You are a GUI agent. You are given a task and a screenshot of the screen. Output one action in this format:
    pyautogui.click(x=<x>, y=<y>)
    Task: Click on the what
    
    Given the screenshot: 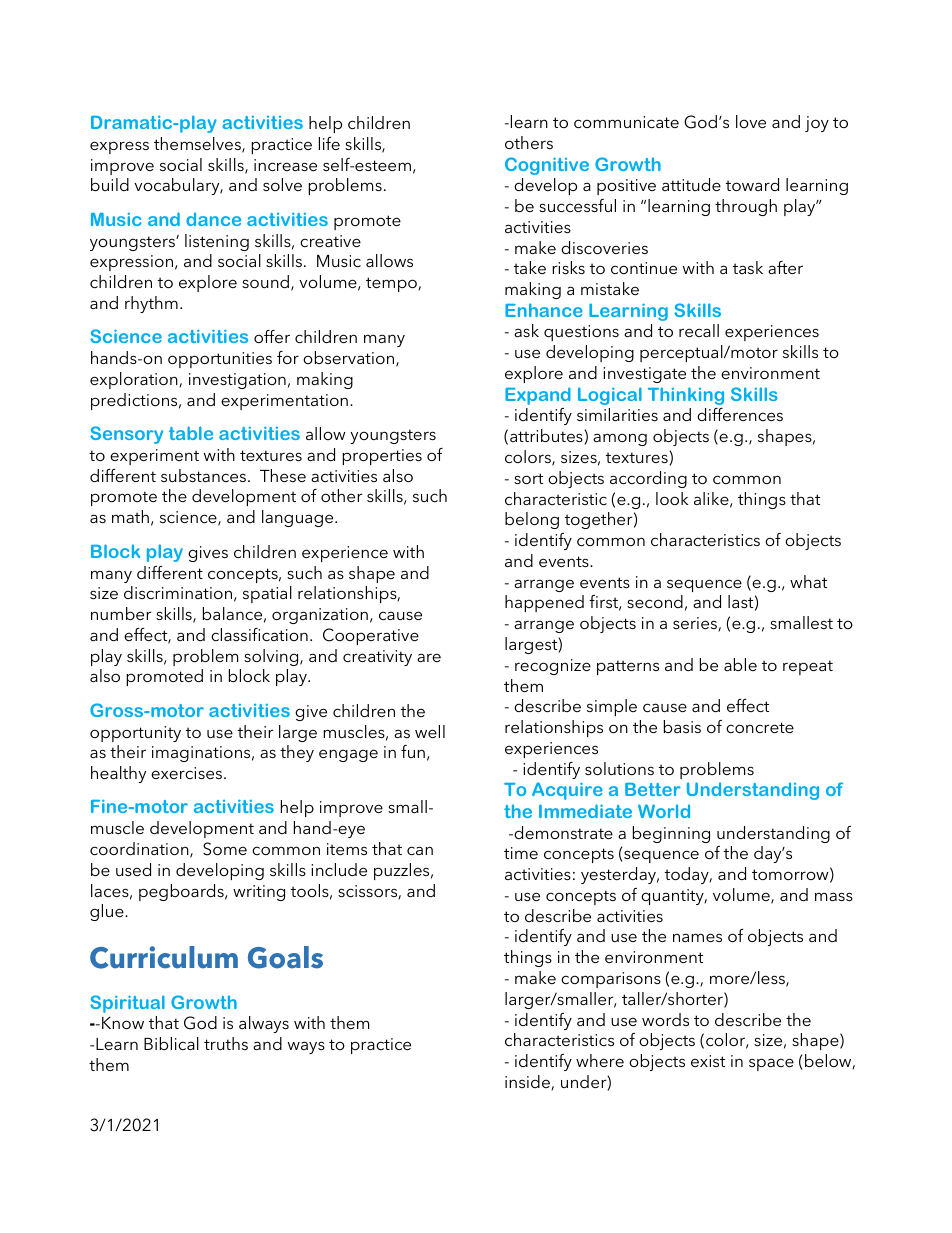 What is the action you would take?
    pyautogui.click(x=808, y=581)
